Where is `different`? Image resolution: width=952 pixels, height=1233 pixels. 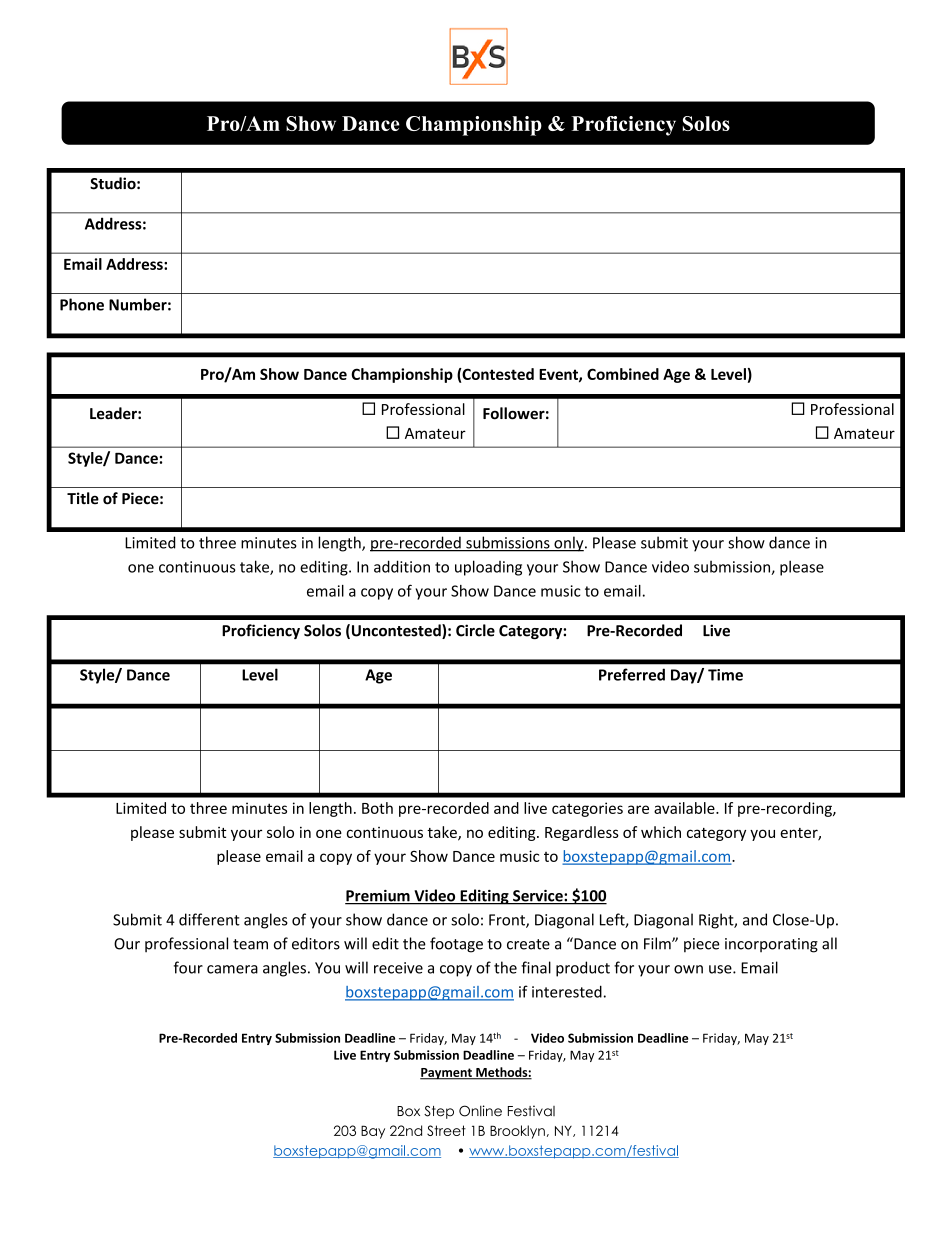 different is located at coordinates (209, 919).
